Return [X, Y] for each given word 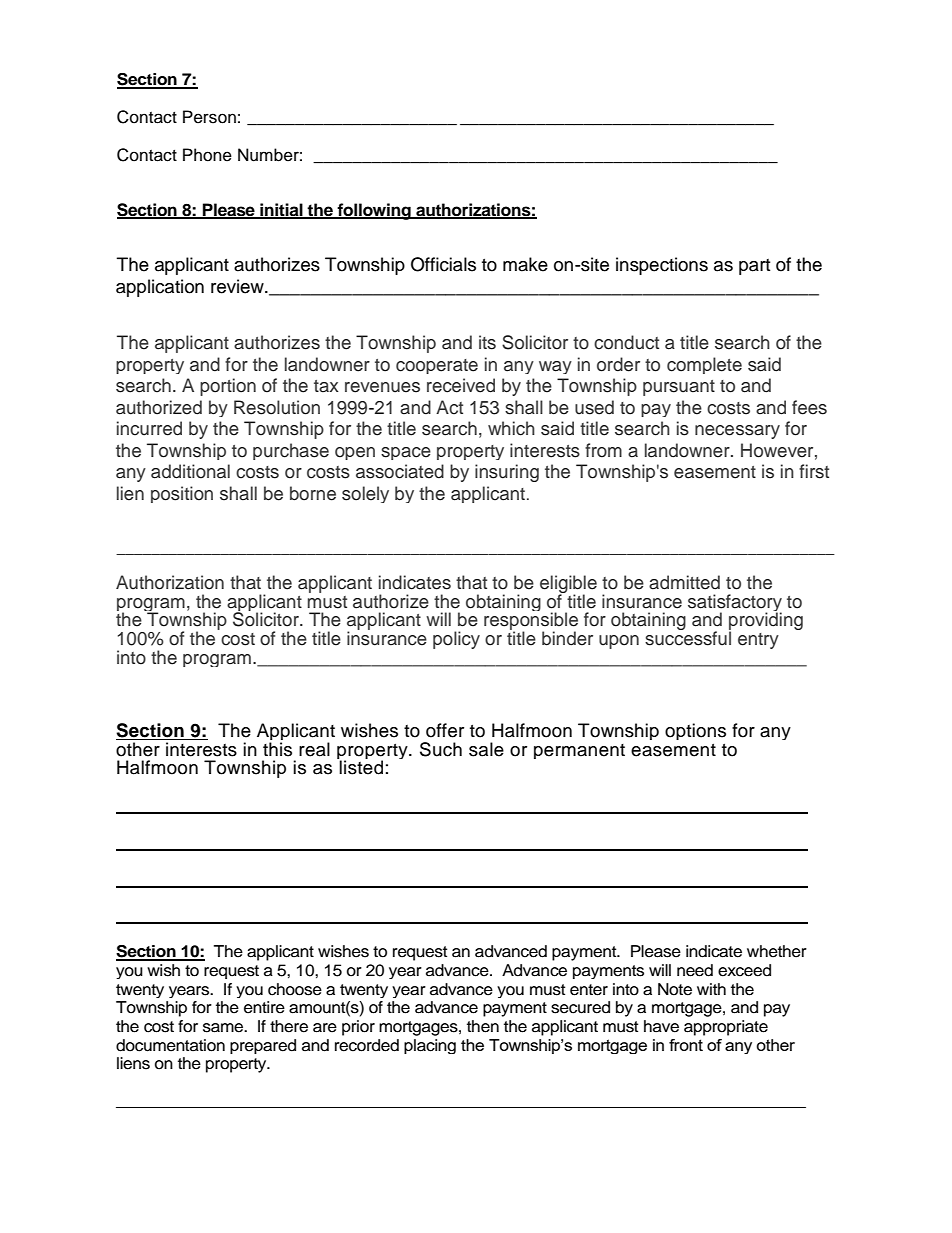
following [374, 211]
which [511, 428]
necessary [737, 432]
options [695, 731]
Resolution [277, 407]
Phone [207, 155]
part [754, 267]
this [277, 749]
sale [486, 749]
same [224, 1028]
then [483, 1026]
